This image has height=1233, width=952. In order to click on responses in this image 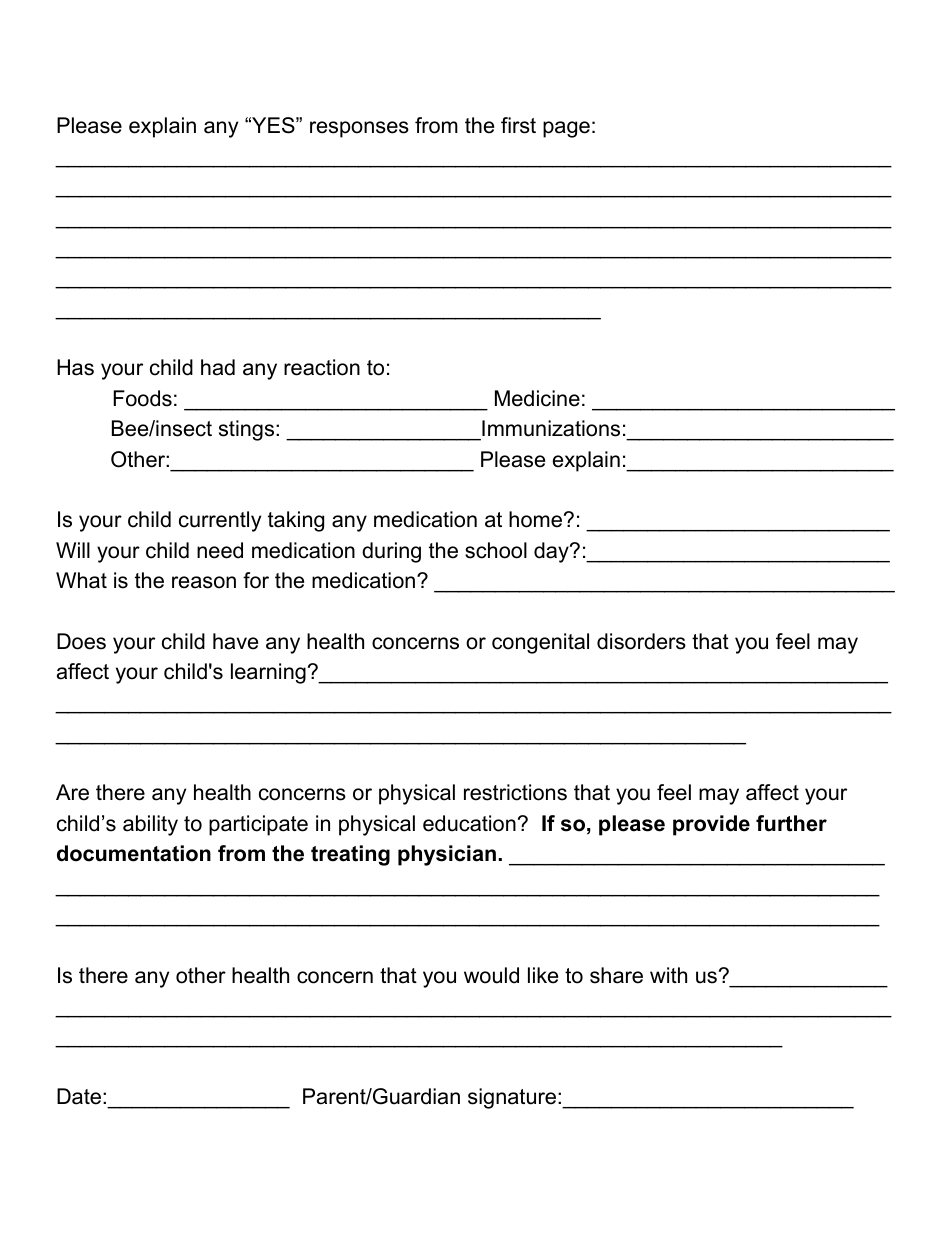, I will do `click(359, 129)`.
